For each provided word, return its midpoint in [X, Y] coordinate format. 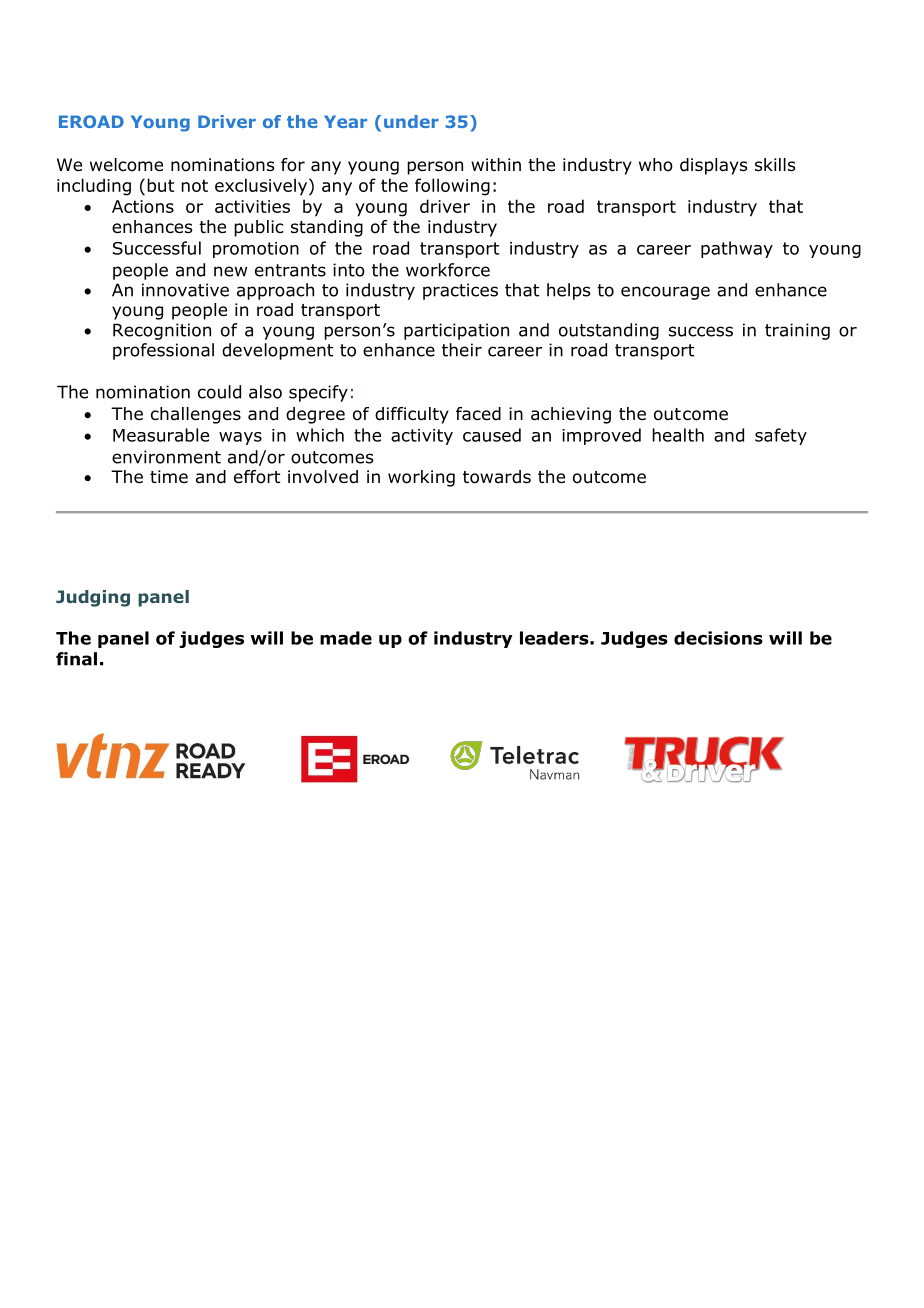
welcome [126, 165]
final [76, 659]
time [169, 476]
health [678, 435]
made [346, 638]
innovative [185, 290]
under [411, 121]
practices [460, 291]
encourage [665, 293]
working [421, 478]
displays [714, 166]
